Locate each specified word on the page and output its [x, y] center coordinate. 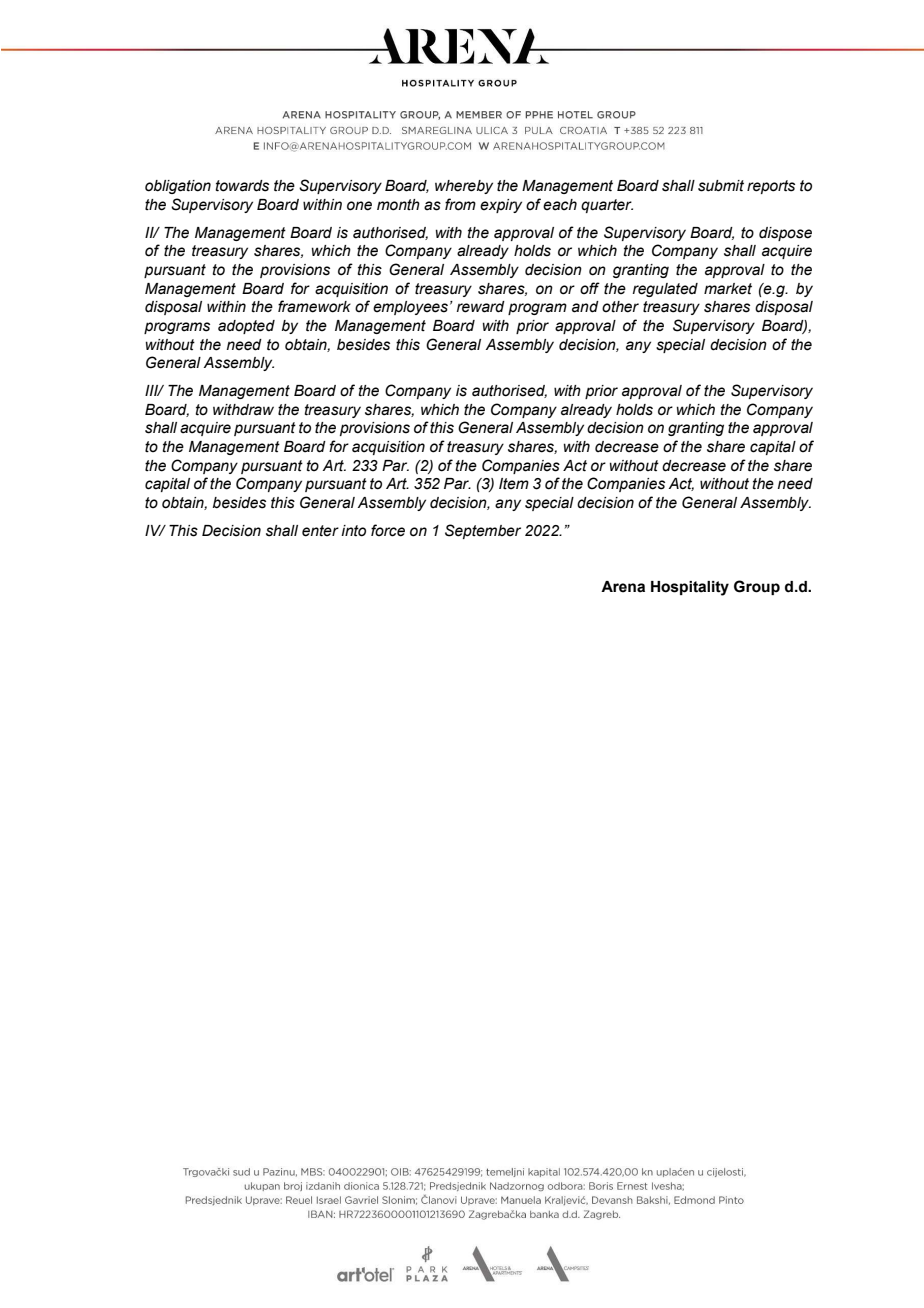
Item [514, 484]
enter [320, 531]
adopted [246, 327]
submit [721, 186]
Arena [623, 587]
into [353, 531]
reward [481, 307]
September [483, 531]
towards [242, 186]
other [620, 307]
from [460, 204]
